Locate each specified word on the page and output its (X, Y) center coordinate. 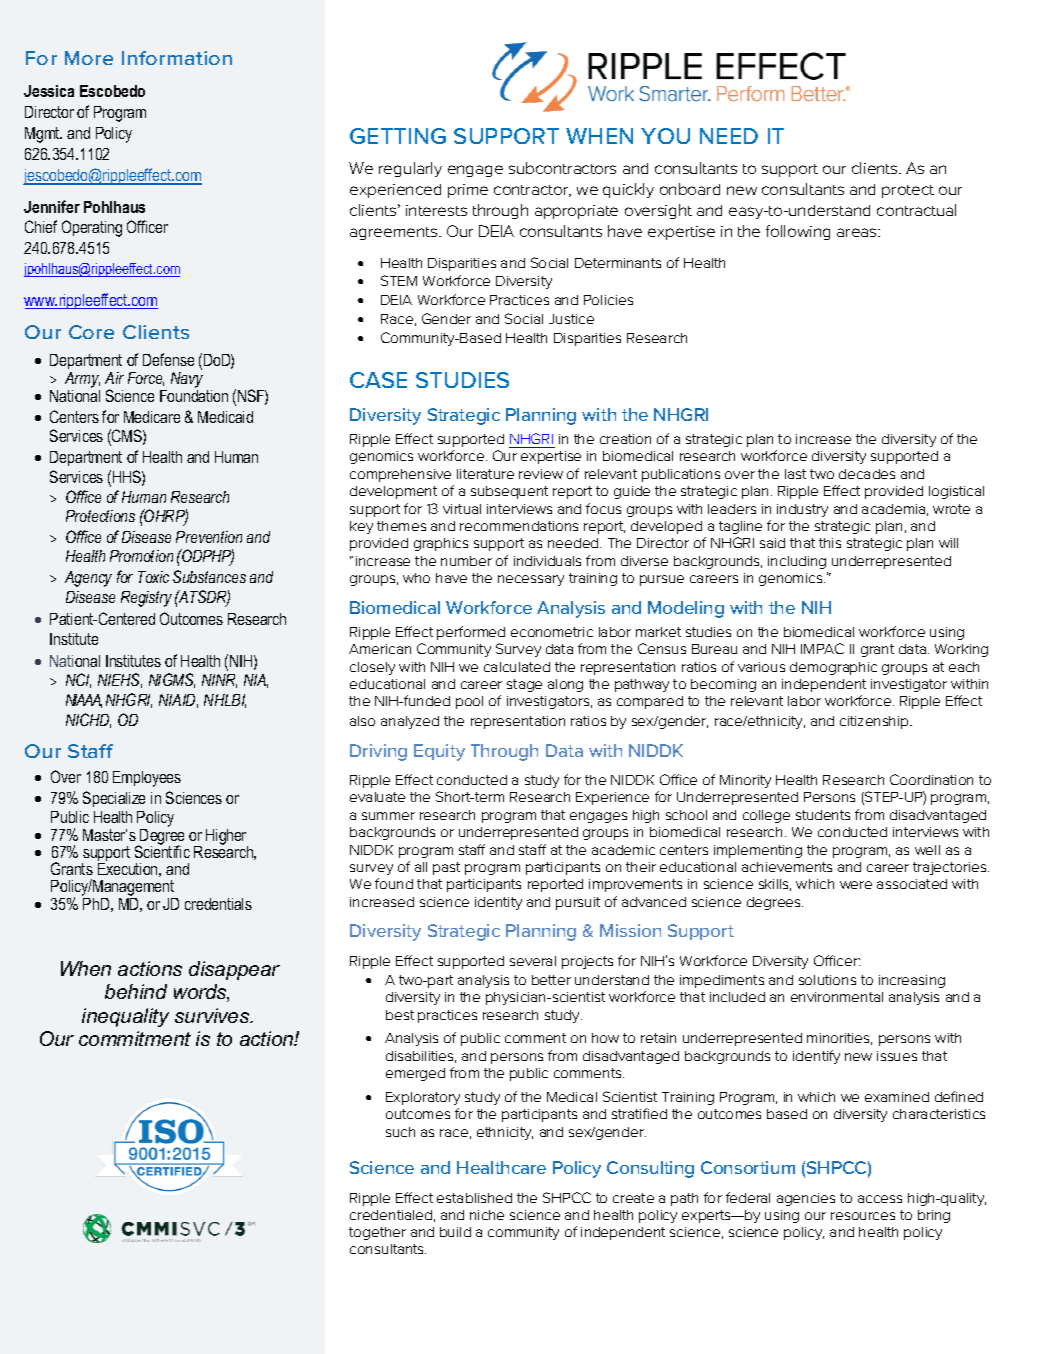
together (377, 1233)
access (880, 1199)
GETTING (398, 136)
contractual (916, 210)
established (474, 1198)
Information (177, 58)
